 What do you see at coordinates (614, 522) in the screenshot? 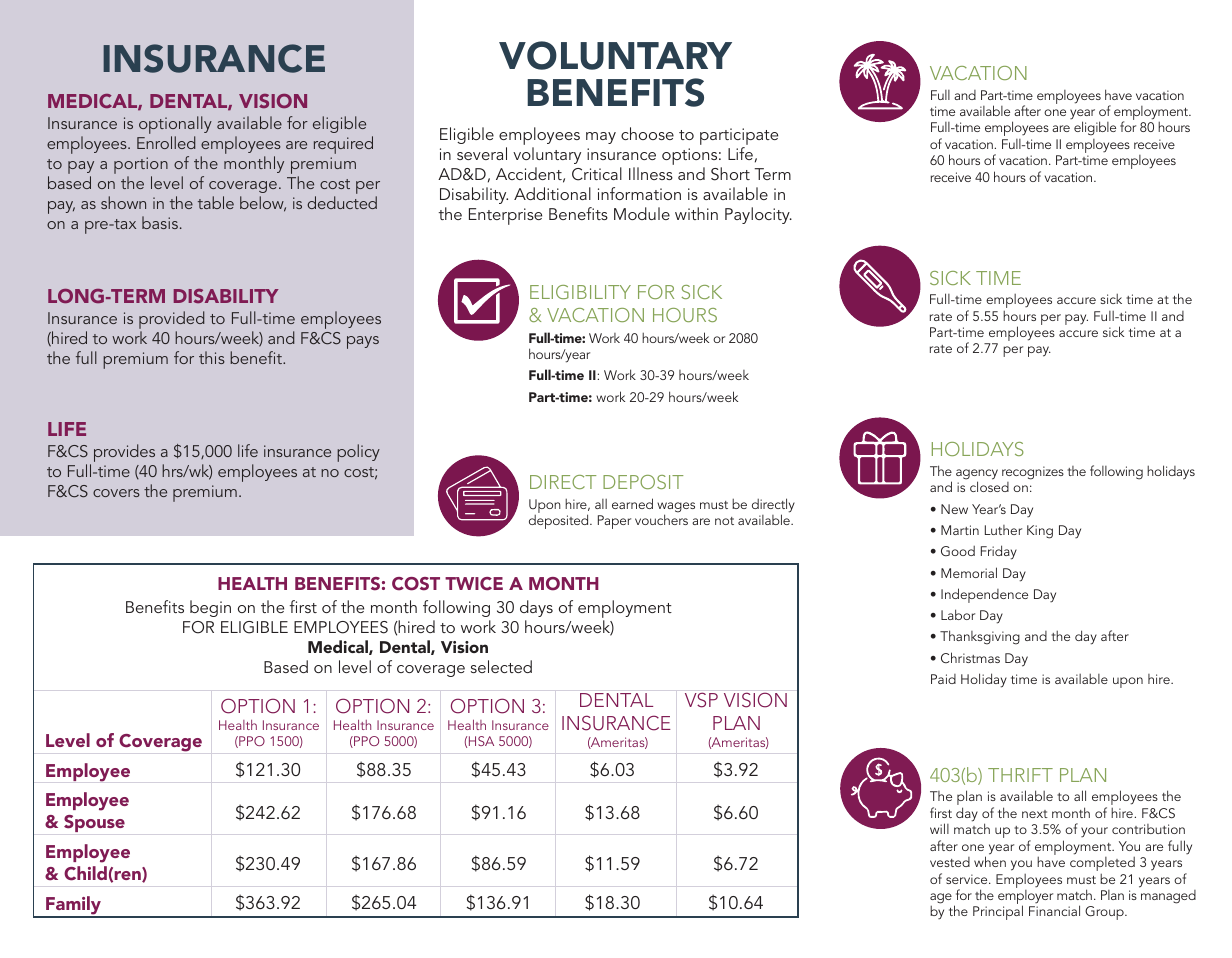
I see `Paper` at bounding box center [614, 522].
